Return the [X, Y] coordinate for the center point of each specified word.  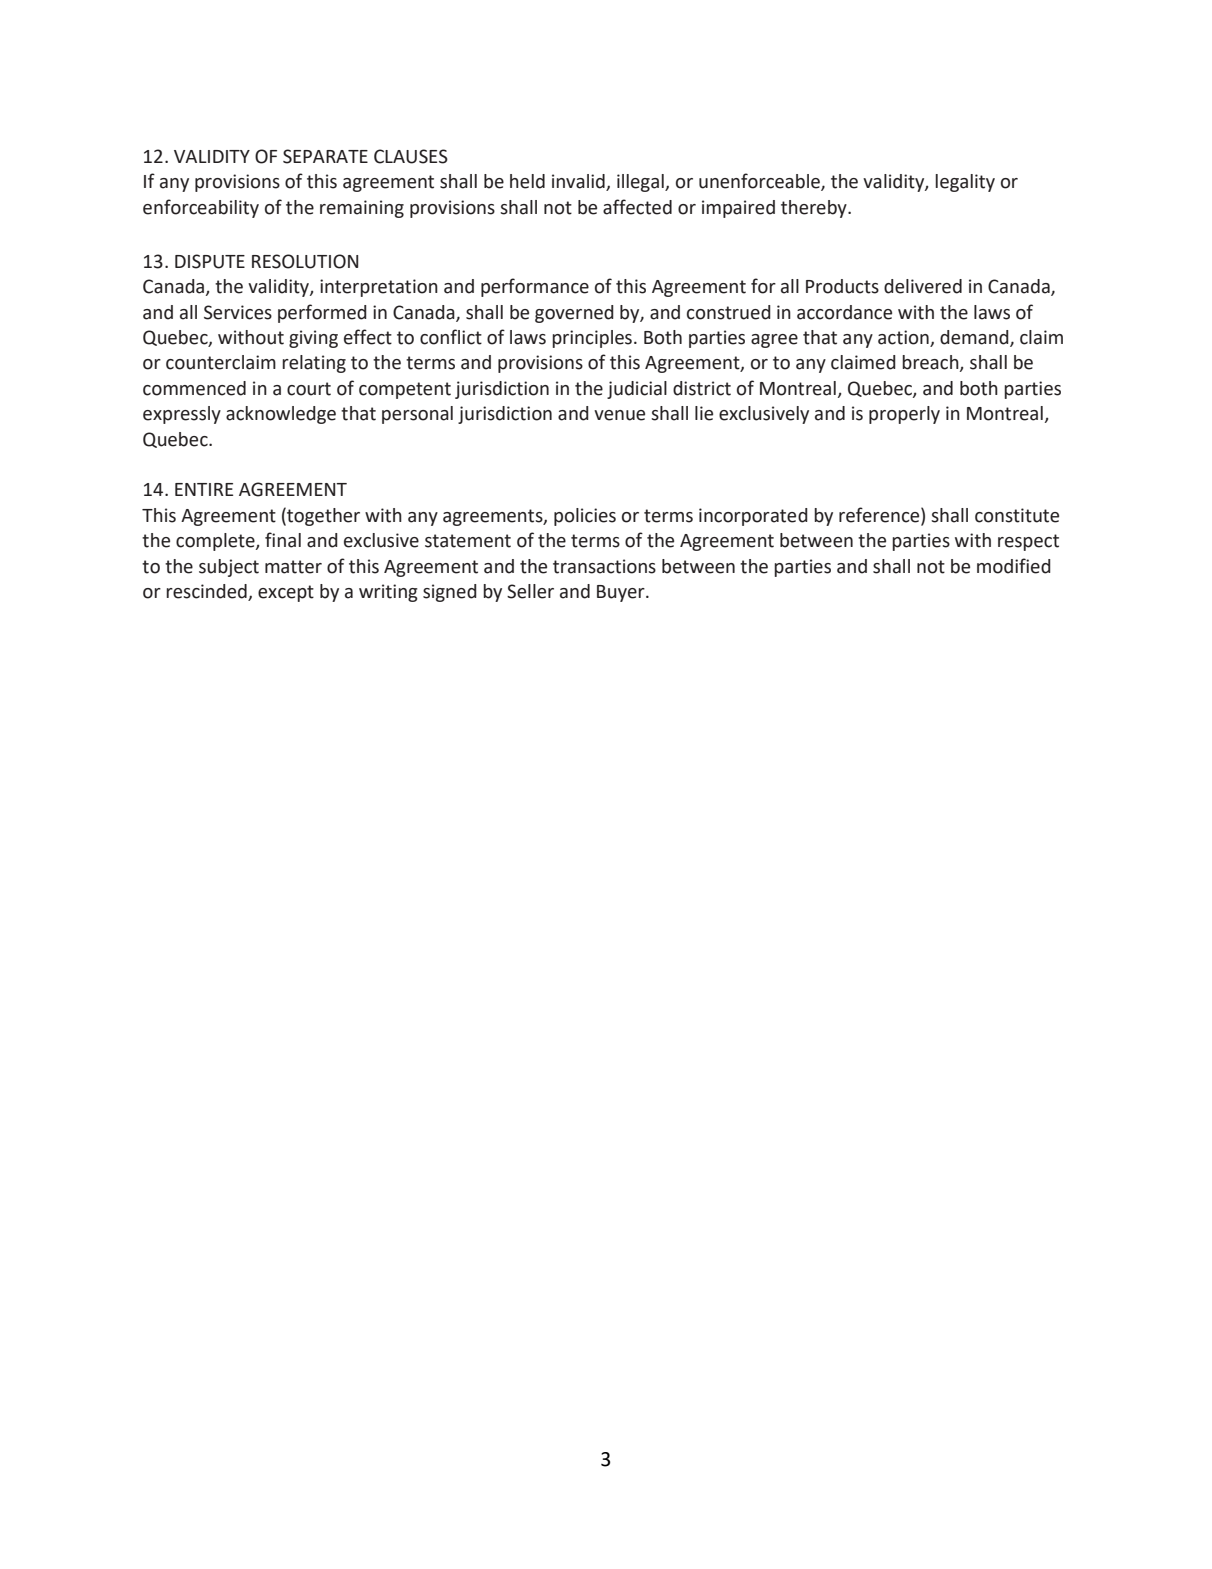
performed [322, 313]
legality [965, 183]
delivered [923, 286]
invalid [579, 182]
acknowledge [281, 415]
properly [904, 415]
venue [619, 415]
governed [574, 314]
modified [1014, 566]
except [286, 593]
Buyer [622, 593]
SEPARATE [325, 156]
